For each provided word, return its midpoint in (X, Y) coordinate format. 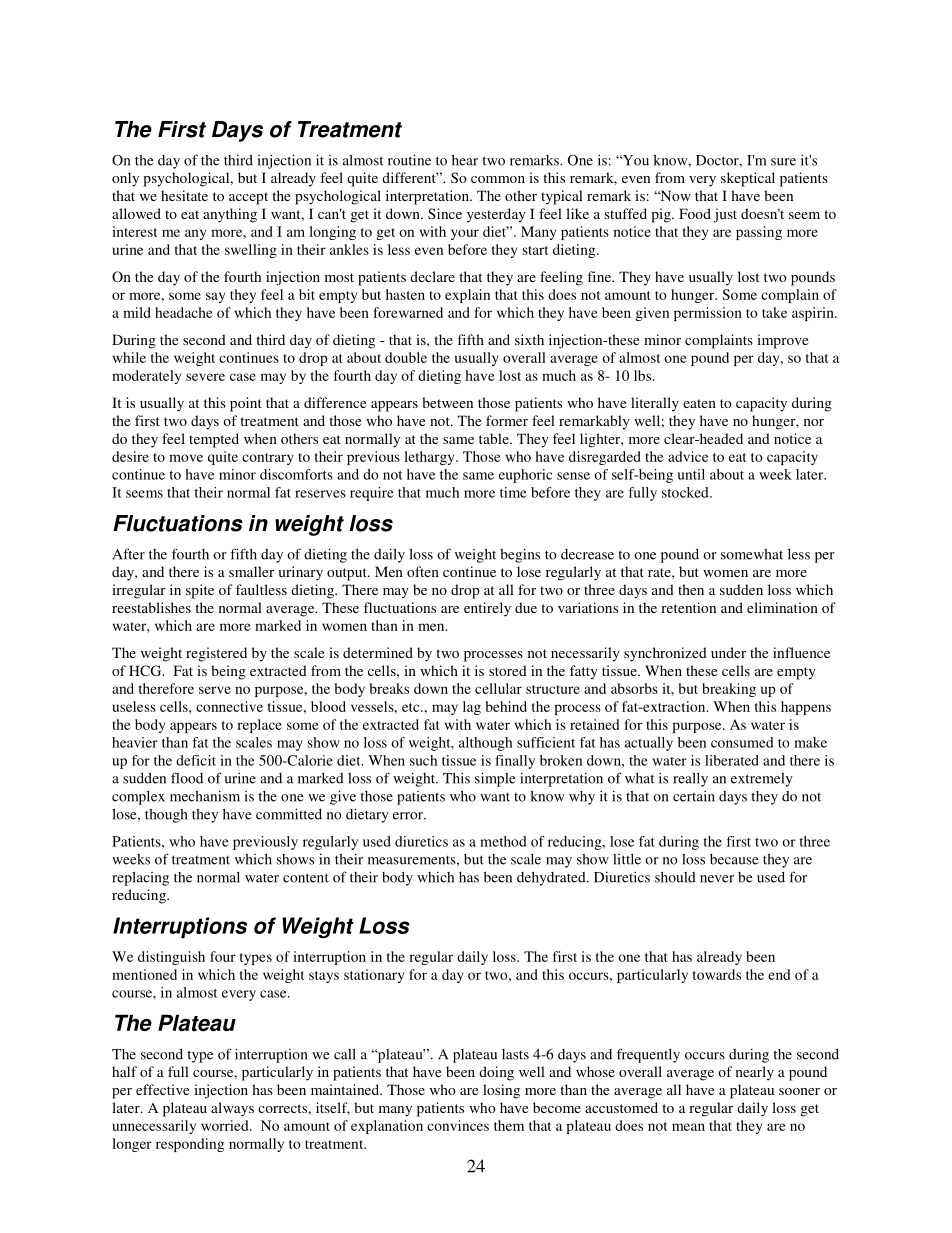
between (447, 402)
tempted (214, 440)
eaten (699, 403)
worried (226, 1125)
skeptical (748, 179)
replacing (140, 878)
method (503, 841)
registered (216, 654)
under (728, 652)
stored (508, 670)
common (498, 179)
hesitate (184, 195)
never (717, 879)
